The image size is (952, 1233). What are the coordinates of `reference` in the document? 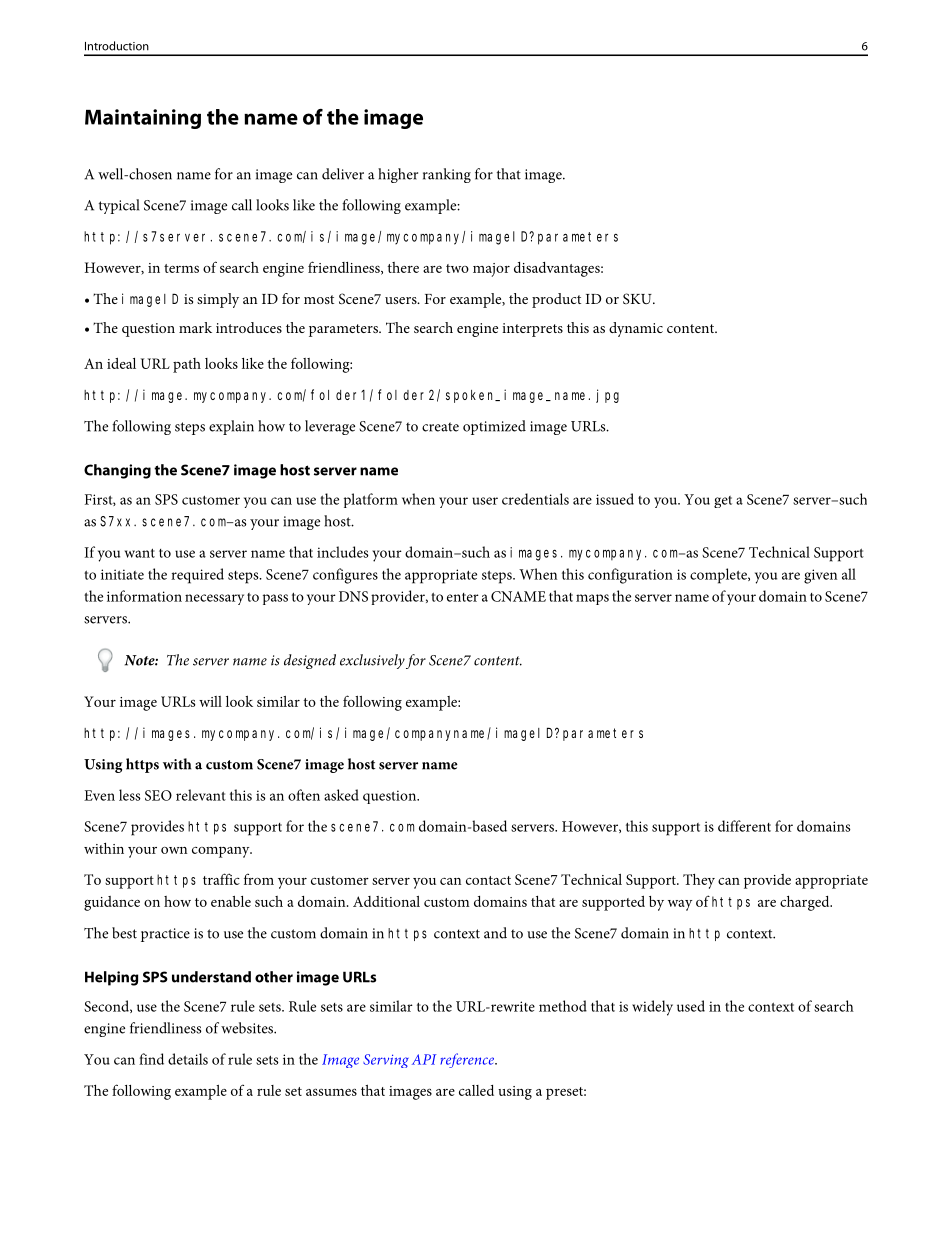 It's located at (468, 1060).
